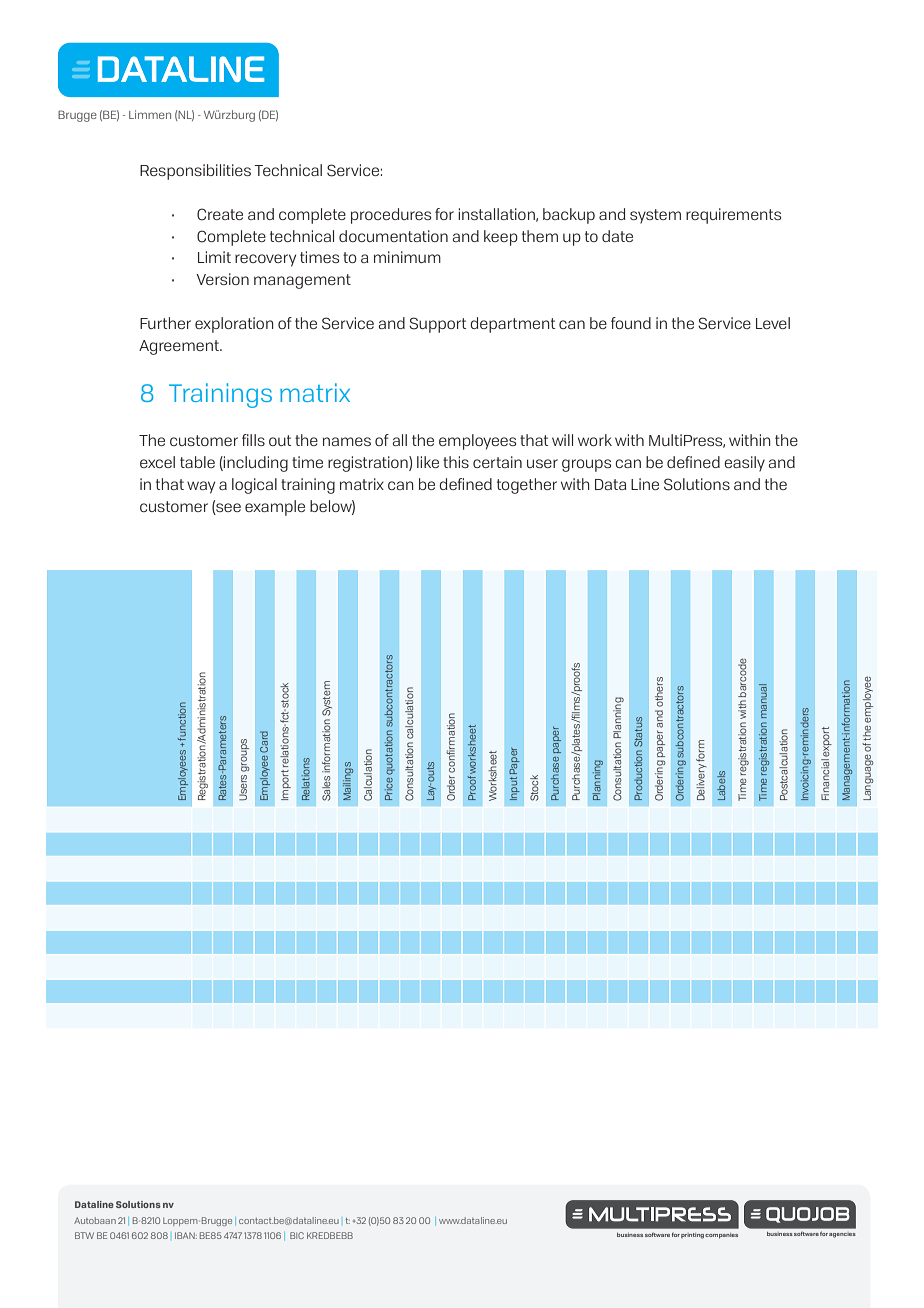  Describe the element at coordinates (842, 1235) in the document. I see `agencies` at that location.
